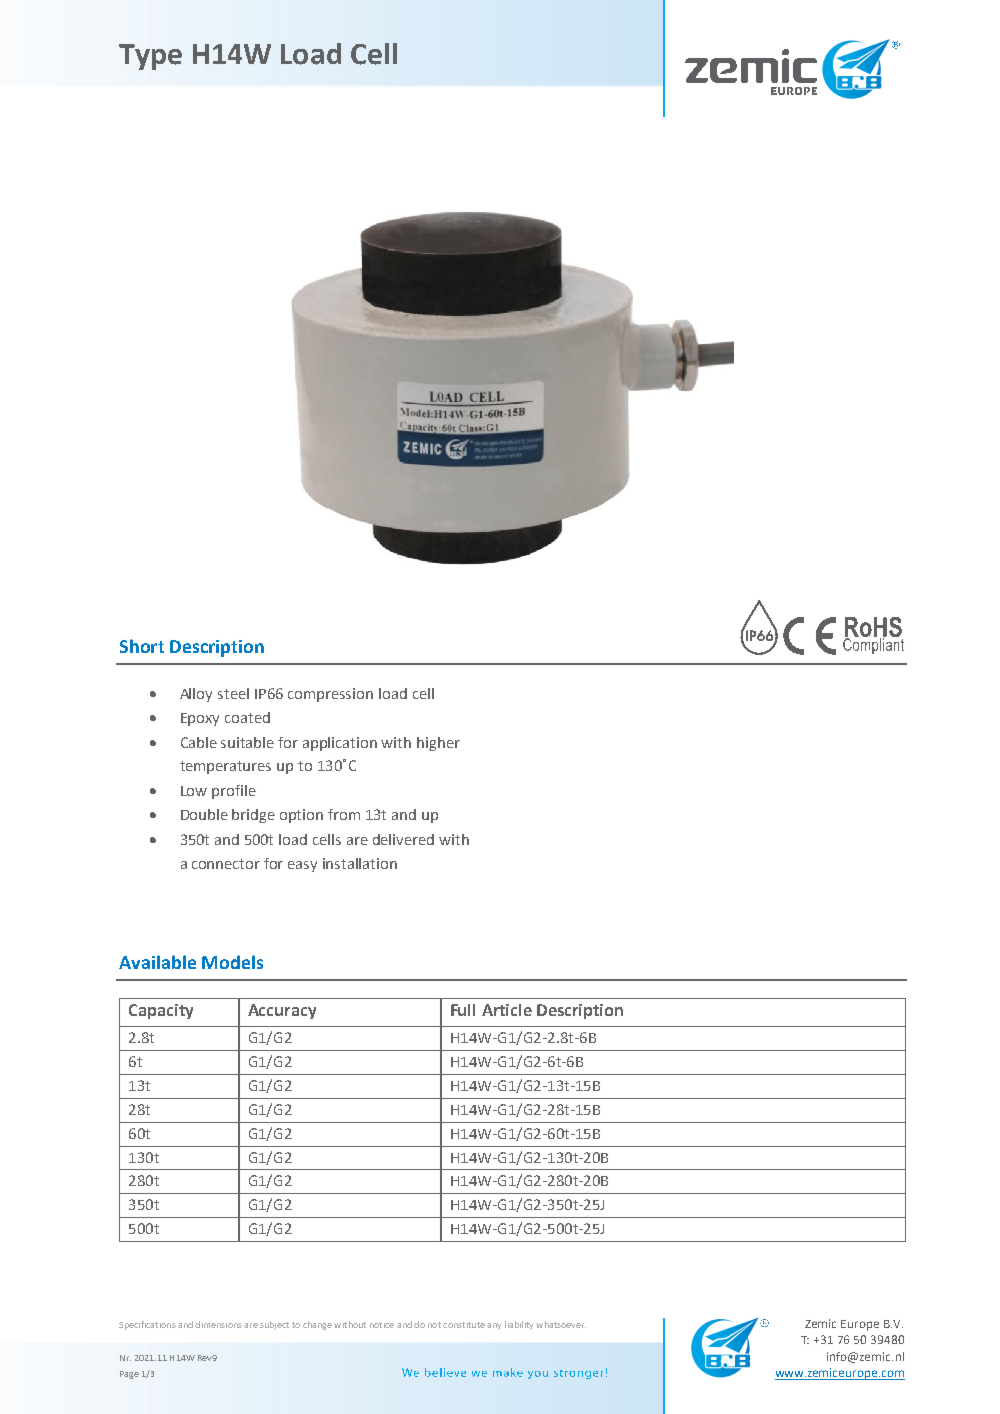 Image resolution: width=1000 pixels, height=1414 pixels. I want to click on higher, so click(438, 744).
